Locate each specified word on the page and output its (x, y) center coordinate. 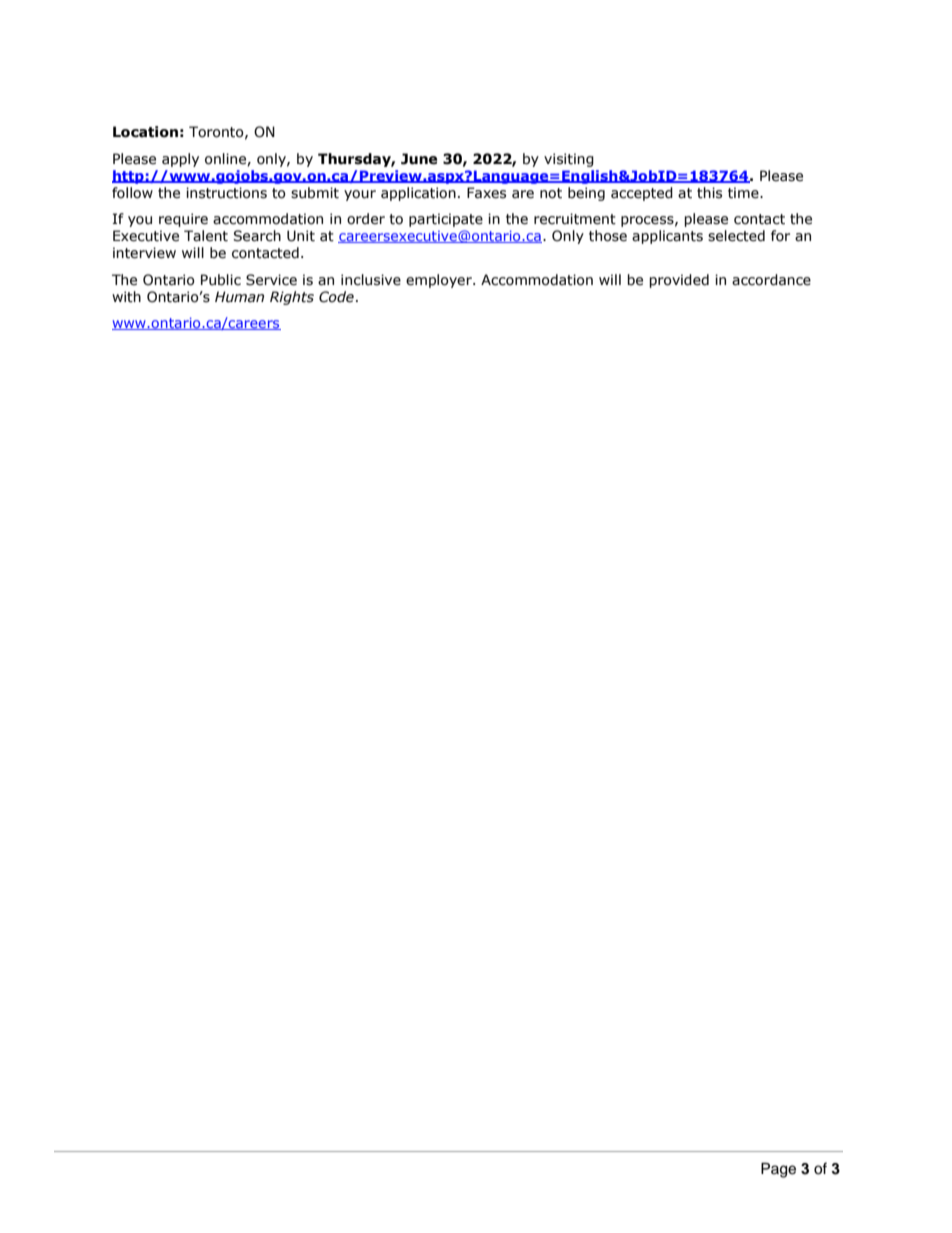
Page (778, 1170)
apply (180, 160)
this (709, 193)
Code (336, 297)
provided (679, 281)
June (419, 159)
